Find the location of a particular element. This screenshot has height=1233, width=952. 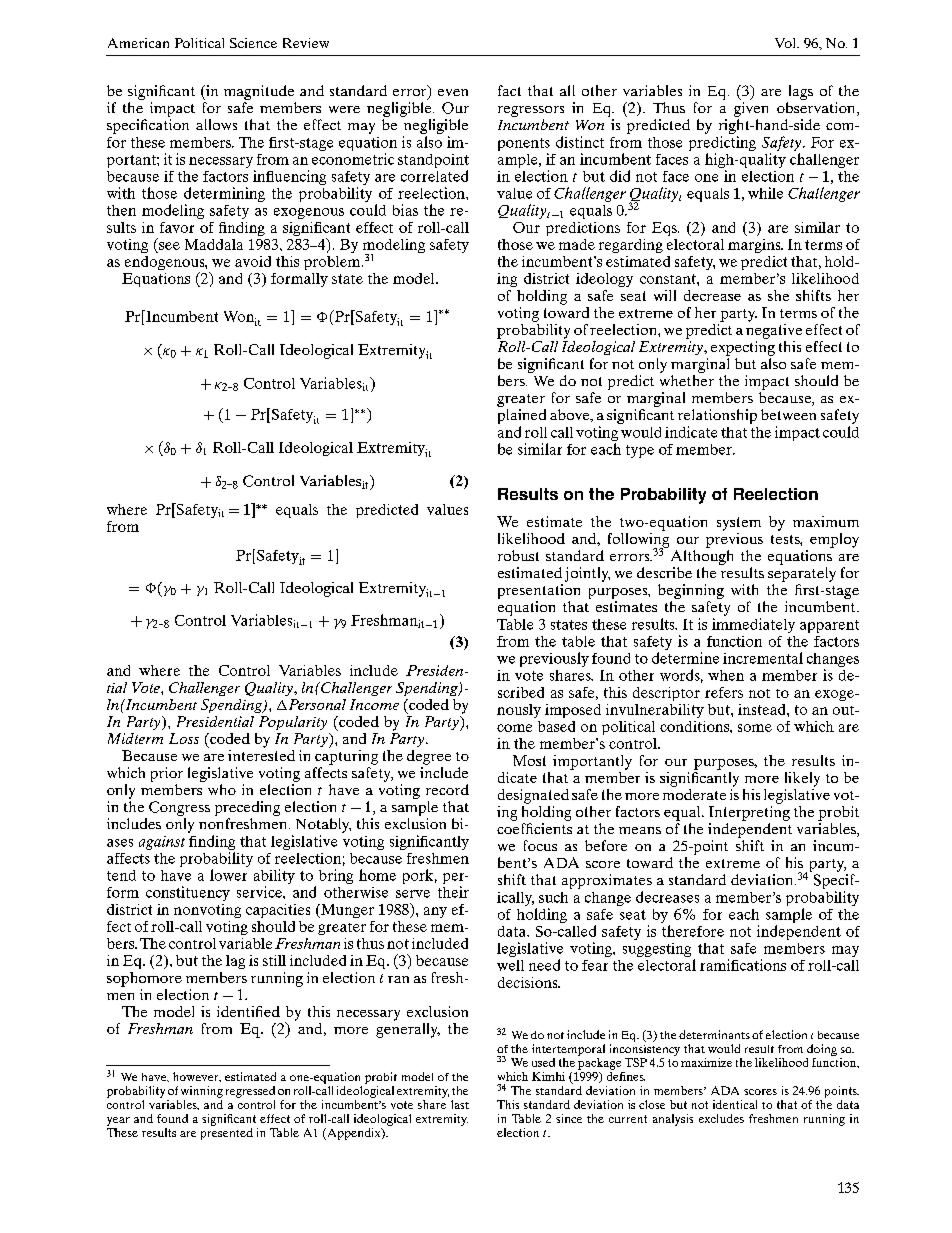

magnitude is located at coordinates (259, 92).
